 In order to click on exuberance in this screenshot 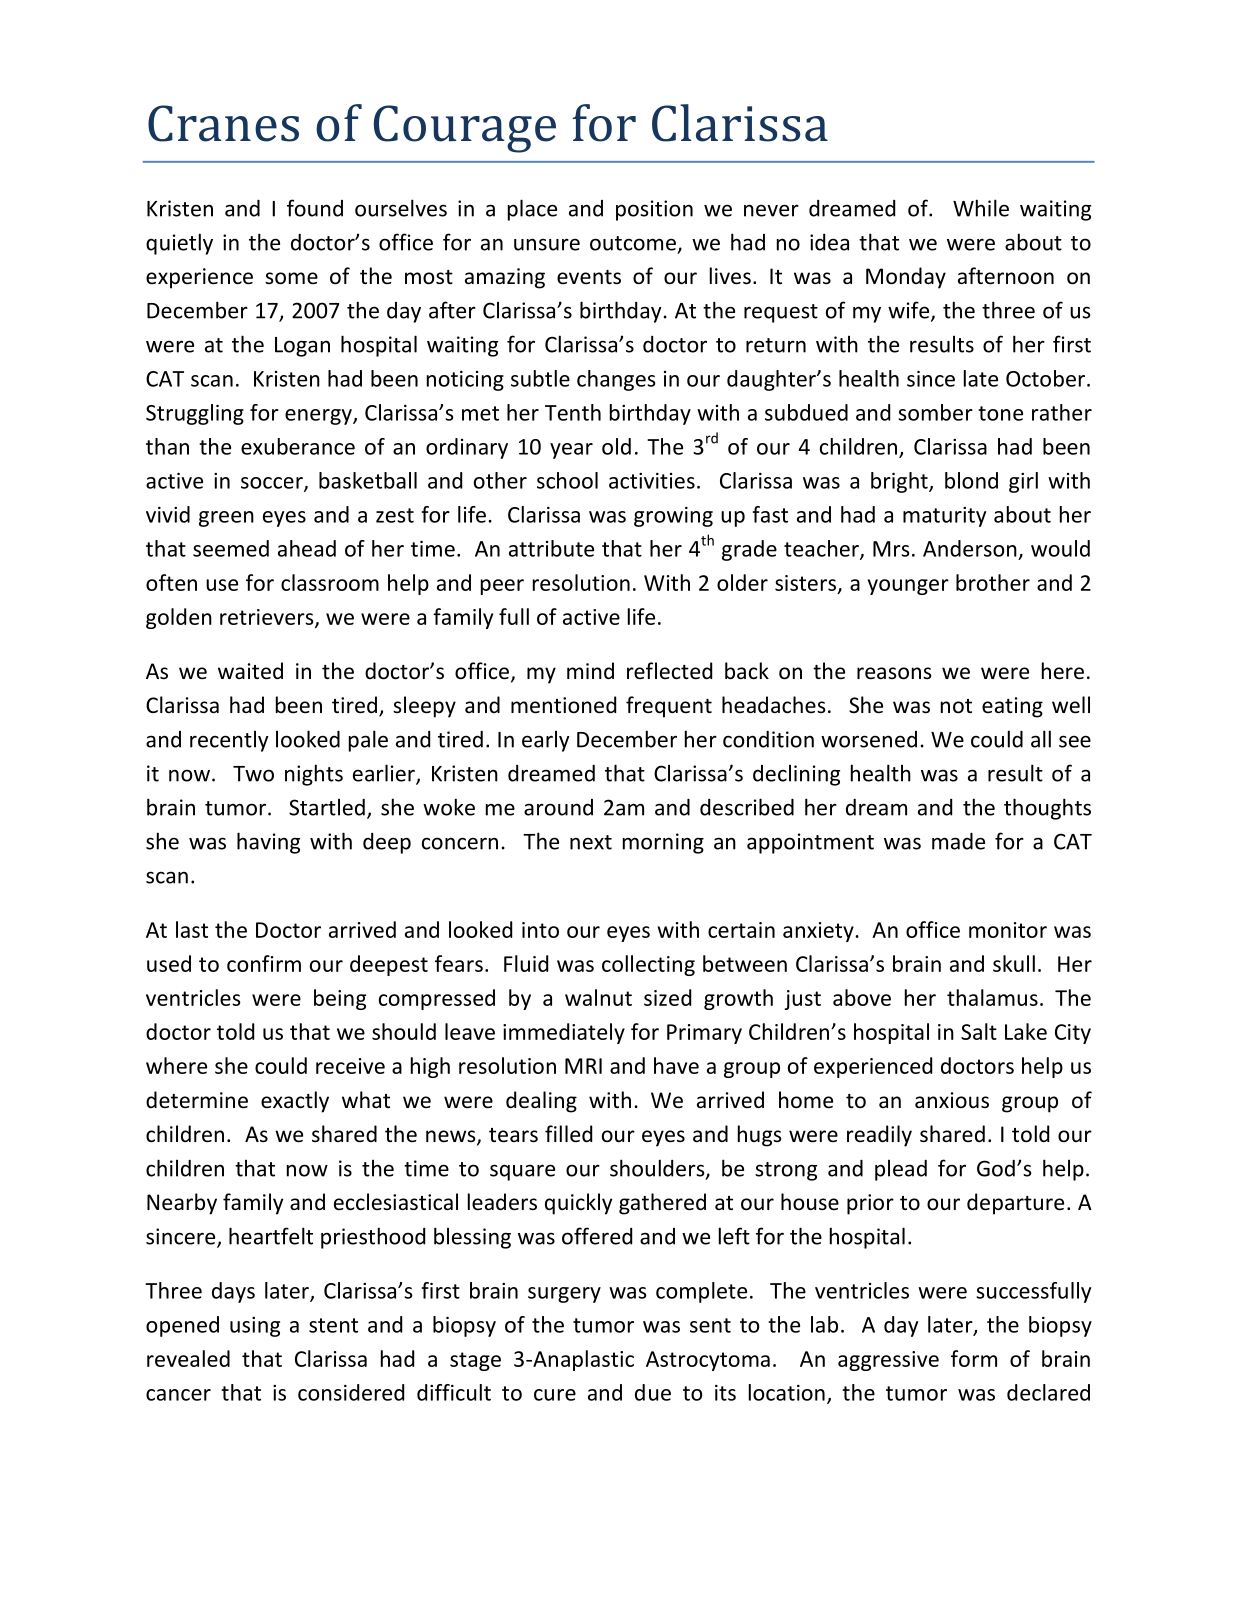, I will do `click(298, 446)`.
